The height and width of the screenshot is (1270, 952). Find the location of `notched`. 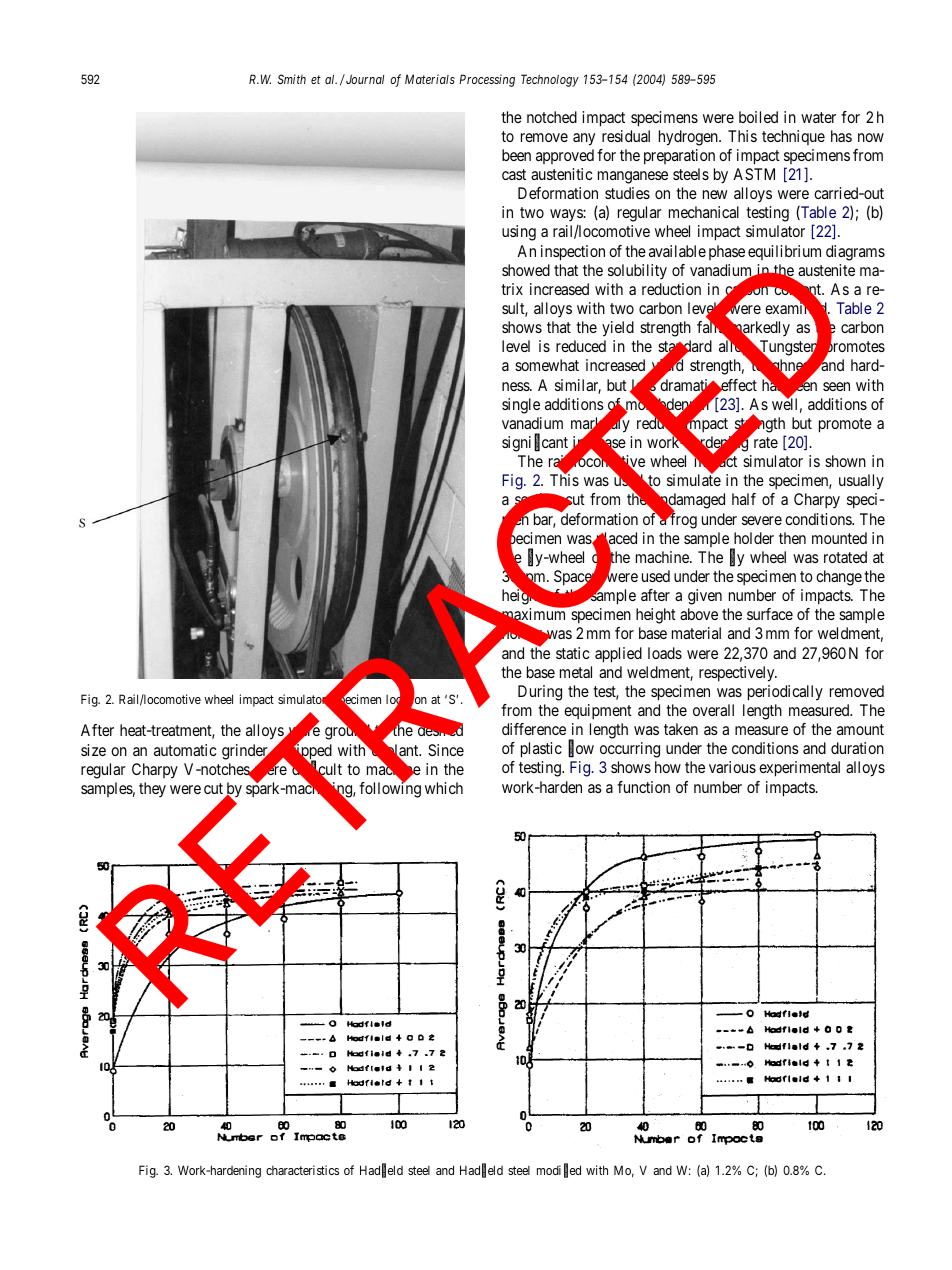

notched is located at coordinates (552, 117).
